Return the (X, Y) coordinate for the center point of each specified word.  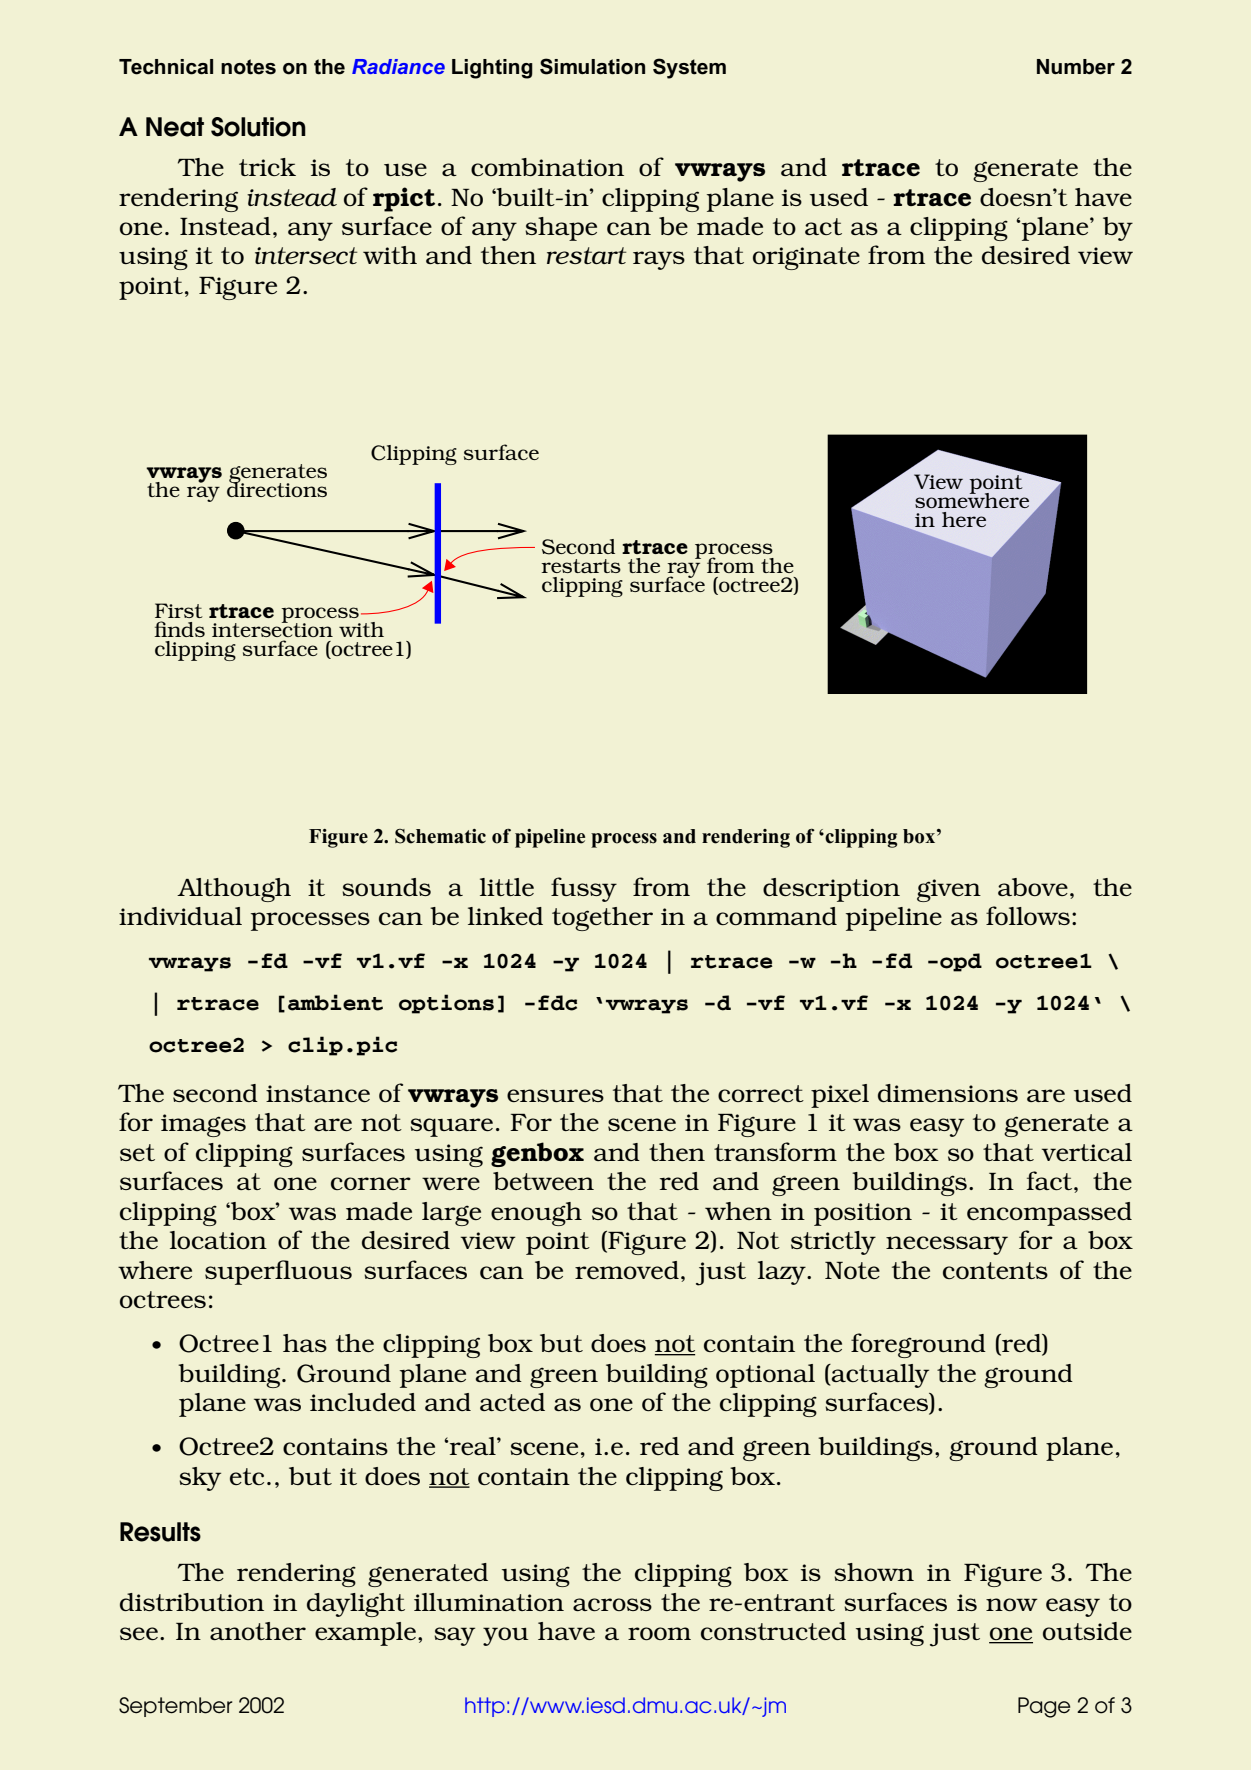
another (258, 1631)
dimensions (948, 1093)
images (203, 1125)
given (949, 890)
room (659, 1633)
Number (1076, 67)
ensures (555, 1095)
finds (179, 629)
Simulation (592, 66)
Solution (258, 127)
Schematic (440, 836)
